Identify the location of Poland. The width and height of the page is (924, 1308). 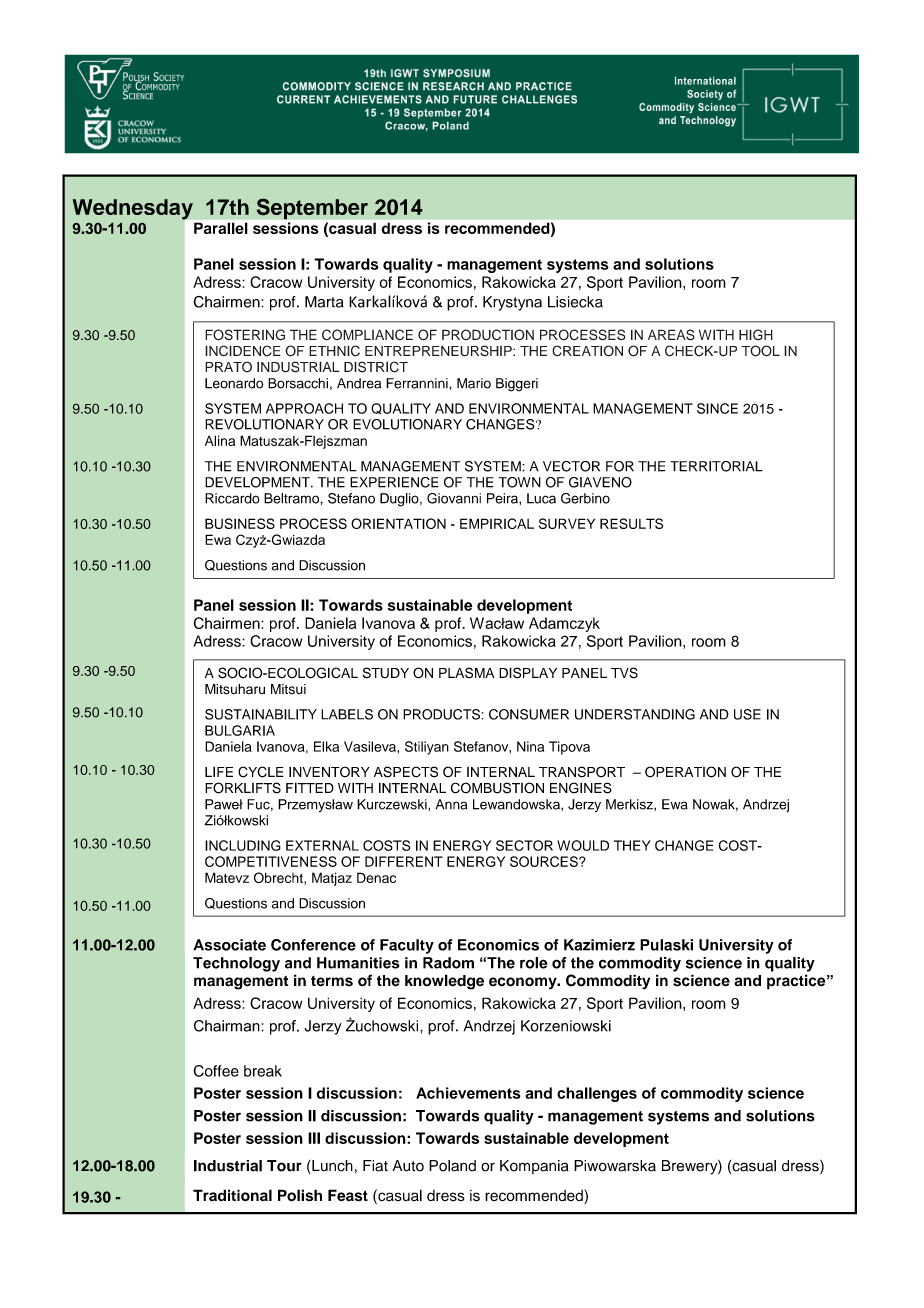
(452, 1166).
